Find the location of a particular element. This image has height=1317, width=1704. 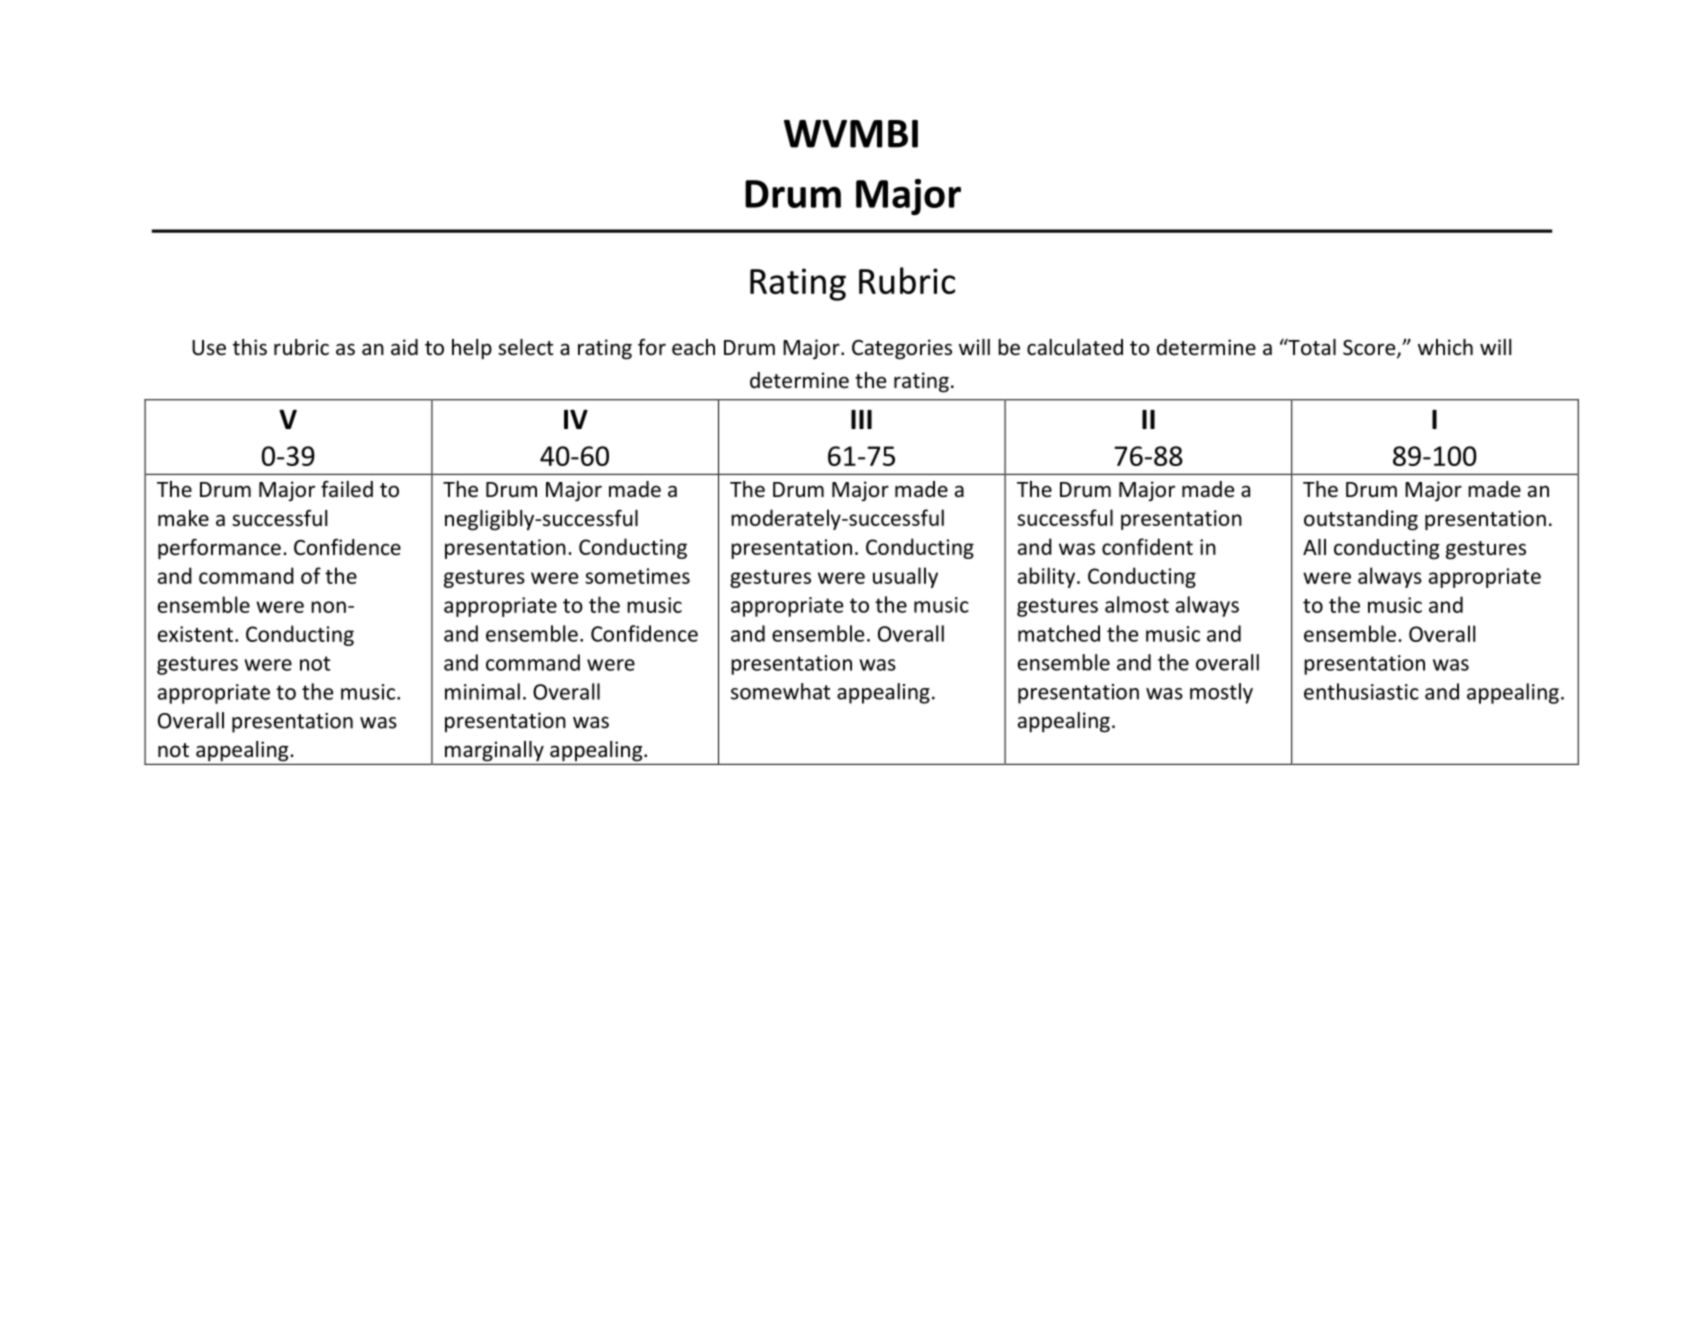

III is located at coordinates (861, 419).
